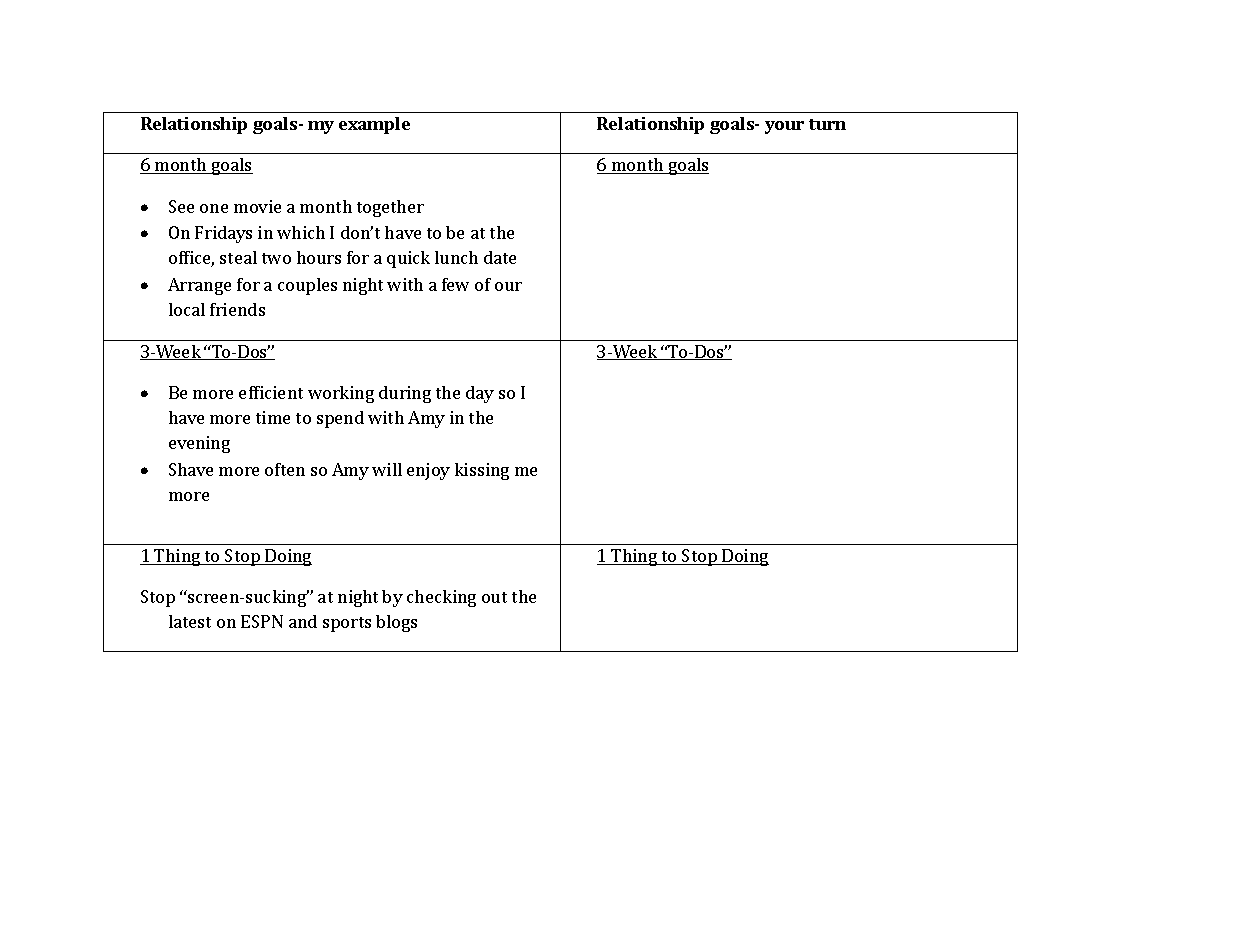  Describe the element at coordinates (827, 124) in the screenshot. I see `turn` at that location.
